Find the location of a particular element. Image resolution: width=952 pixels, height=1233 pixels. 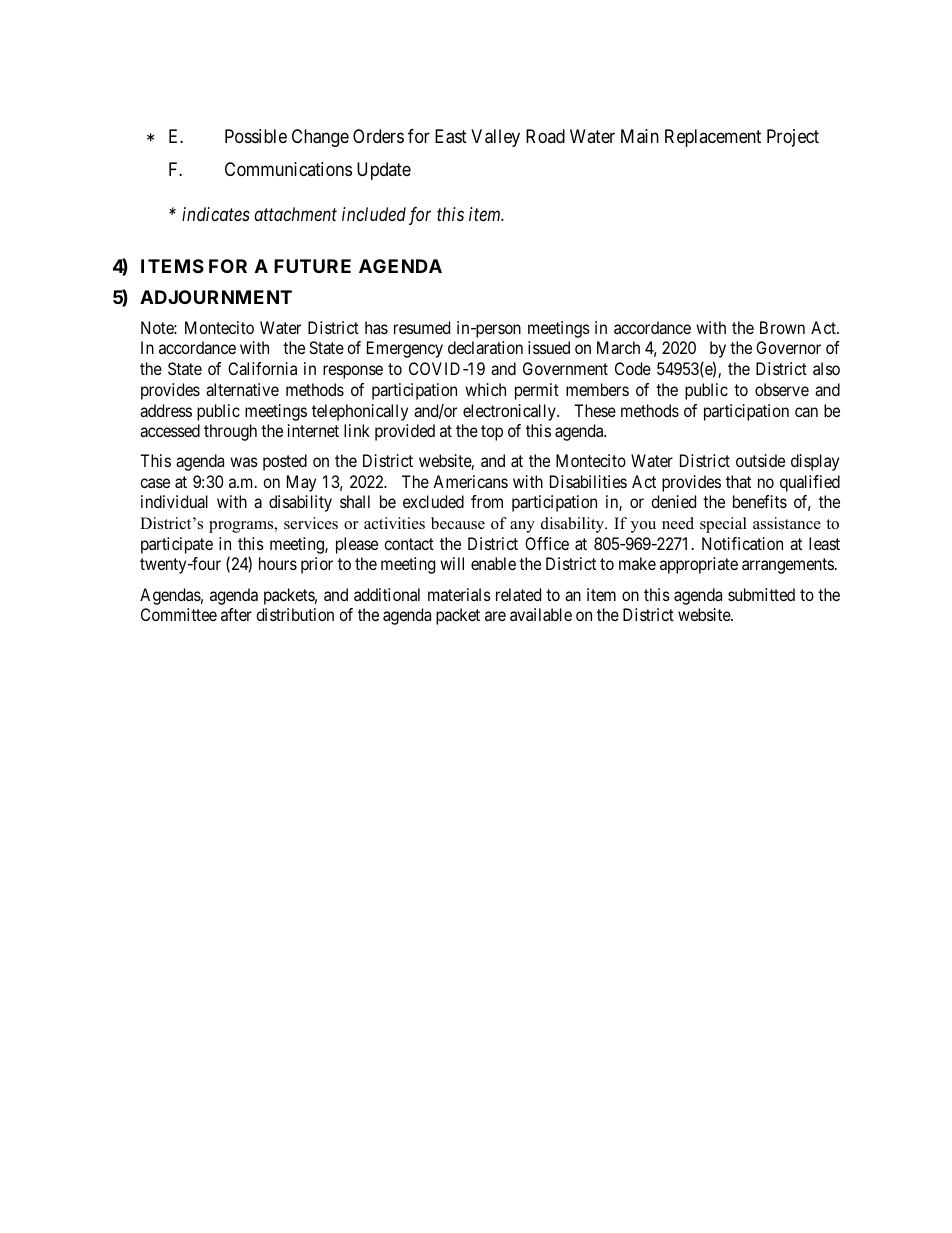

May is located at coordinates (301, 483).
